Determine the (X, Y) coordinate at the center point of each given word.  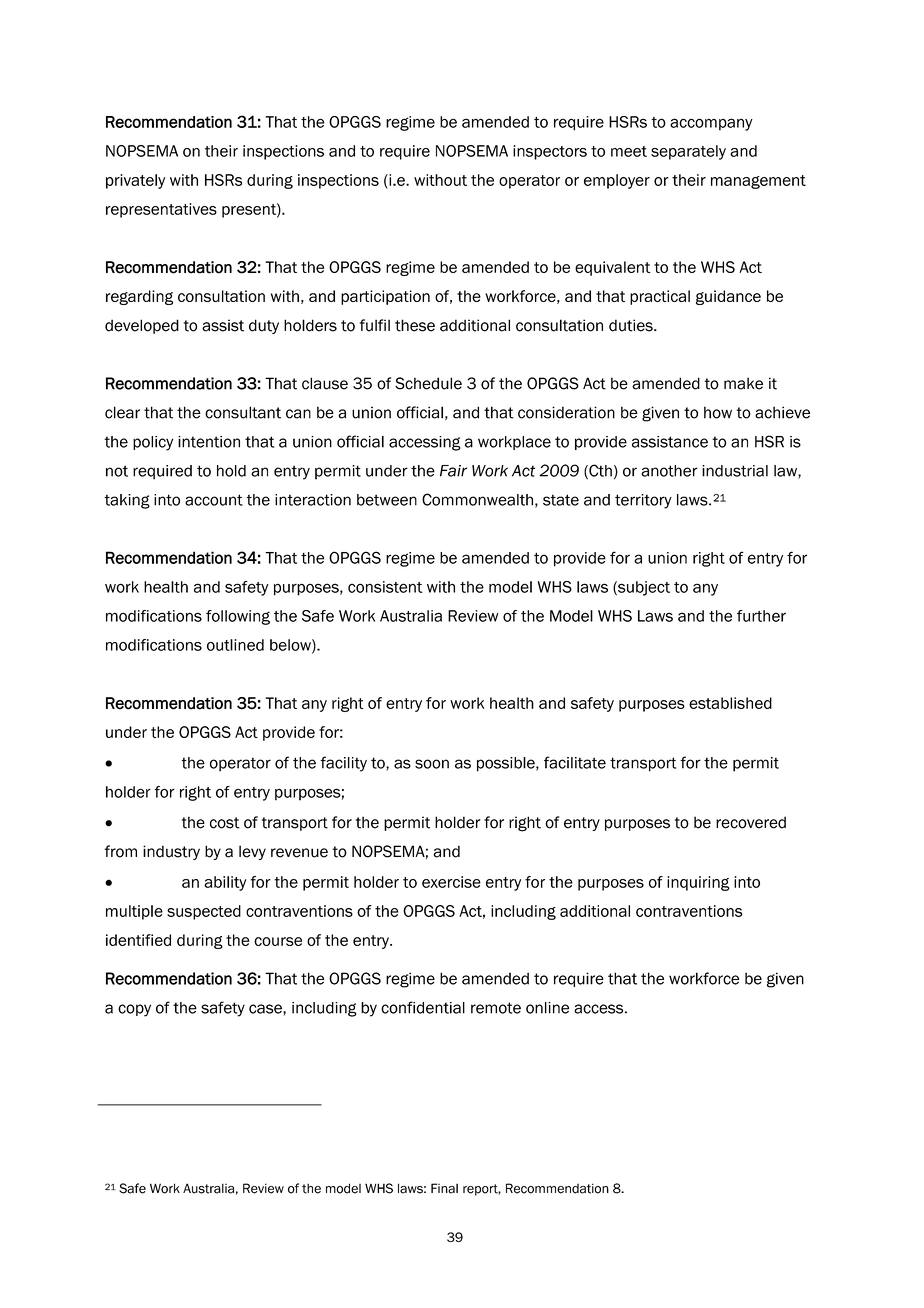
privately (135, 181)
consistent (385, 587)
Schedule (428, 383)
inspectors (550, 152)
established (730, 703)
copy (134, 1010)
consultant (243, 412)
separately (688, 152)
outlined (235, 645)
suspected (204, 912)
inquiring (698, 883)
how (718, 412)
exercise (451, 882)
